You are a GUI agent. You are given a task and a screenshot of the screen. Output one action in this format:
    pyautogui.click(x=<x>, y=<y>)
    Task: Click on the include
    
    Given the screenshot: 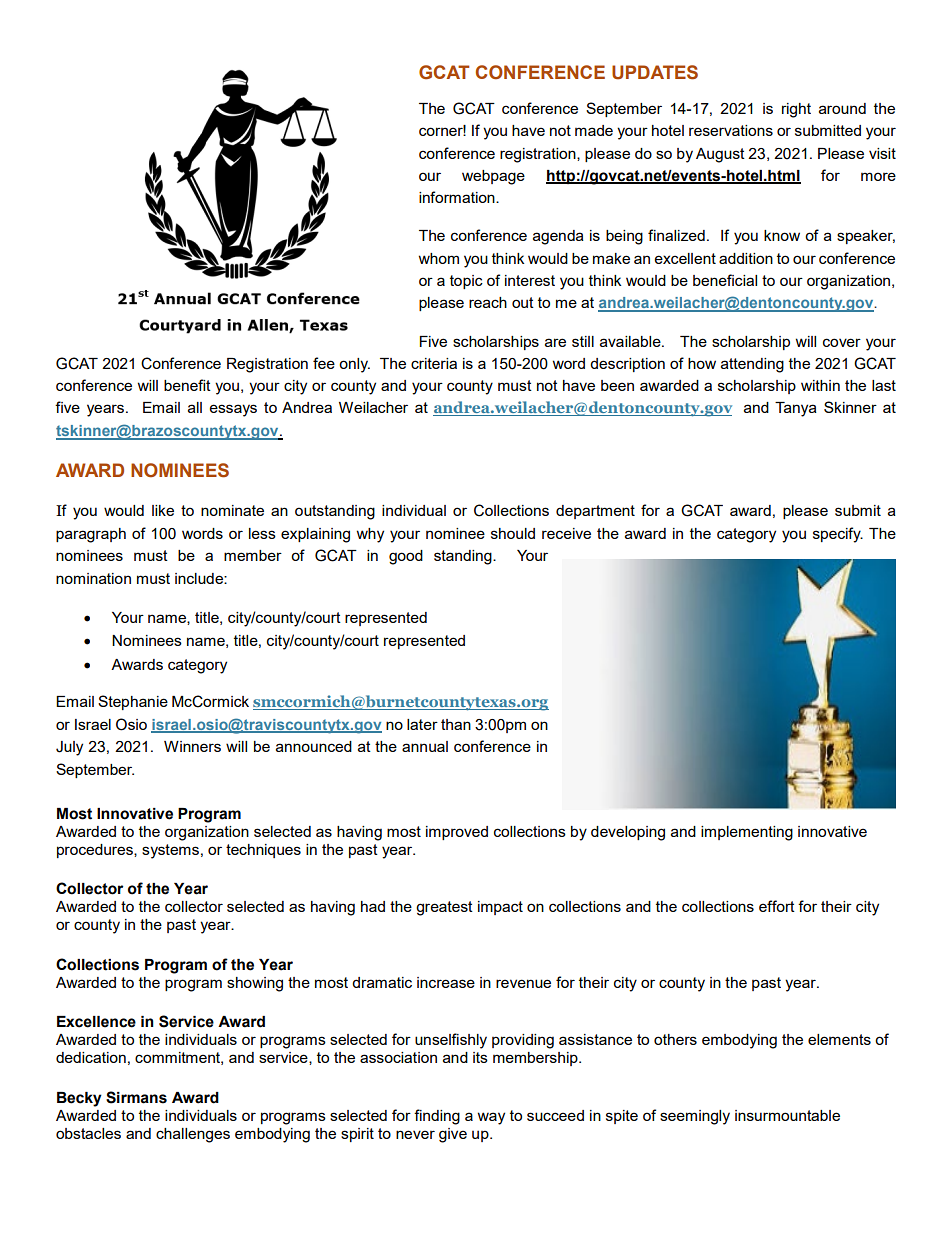 What is the action you would take?
    pyautogui.click(x=200, y=578)
